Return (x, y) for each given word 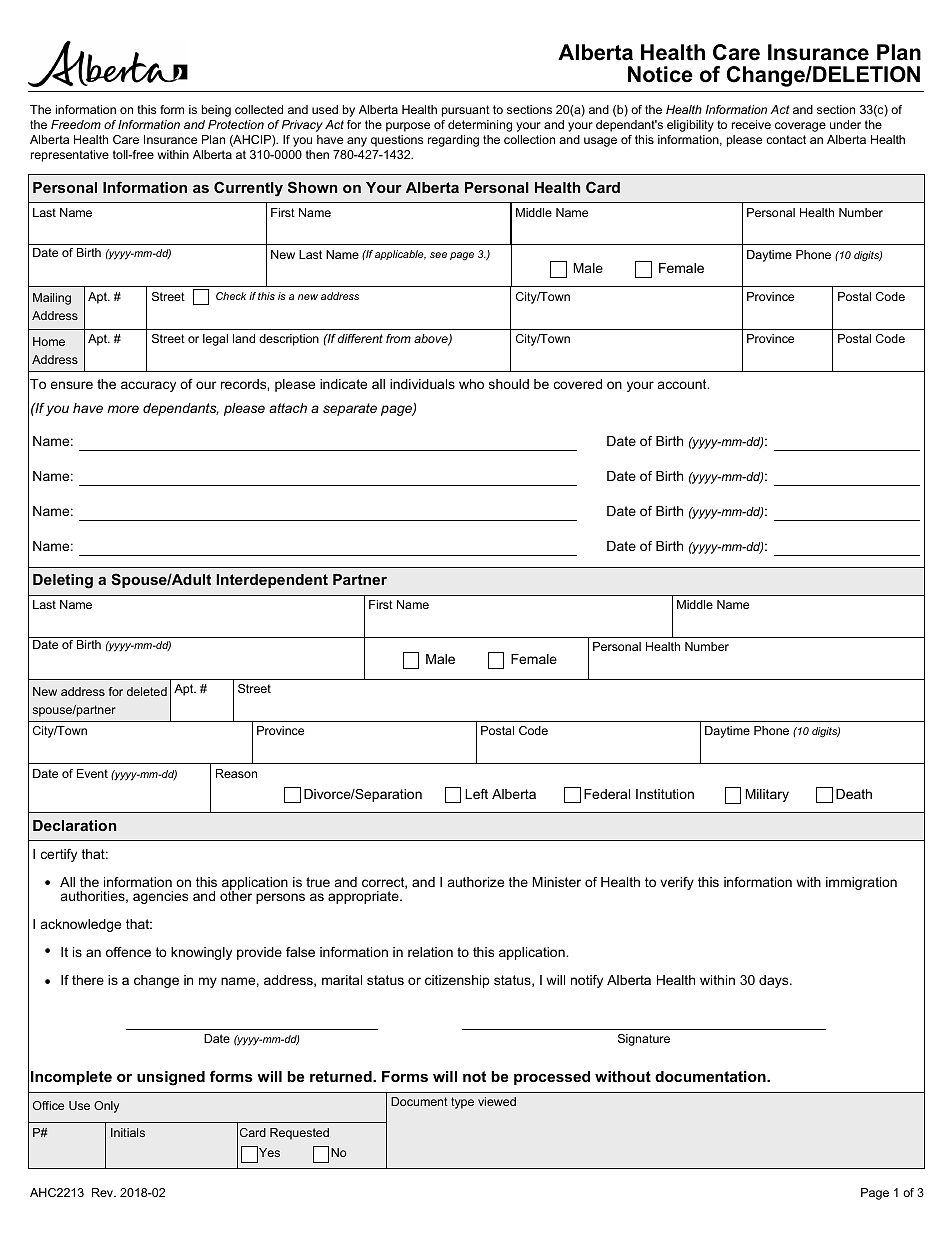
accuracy (148, 386)
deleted (147, 691)
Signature (644, 1040)
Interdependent (272, 581)
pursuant (466, 111)
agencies (160, 897)
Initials (128, 1132)
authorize (476, 882)
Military (767, 795)
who (471, 384)
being (216, 111)
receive (751, 124)
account (683, 384)
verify (677, 883)
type (462, 1103)
